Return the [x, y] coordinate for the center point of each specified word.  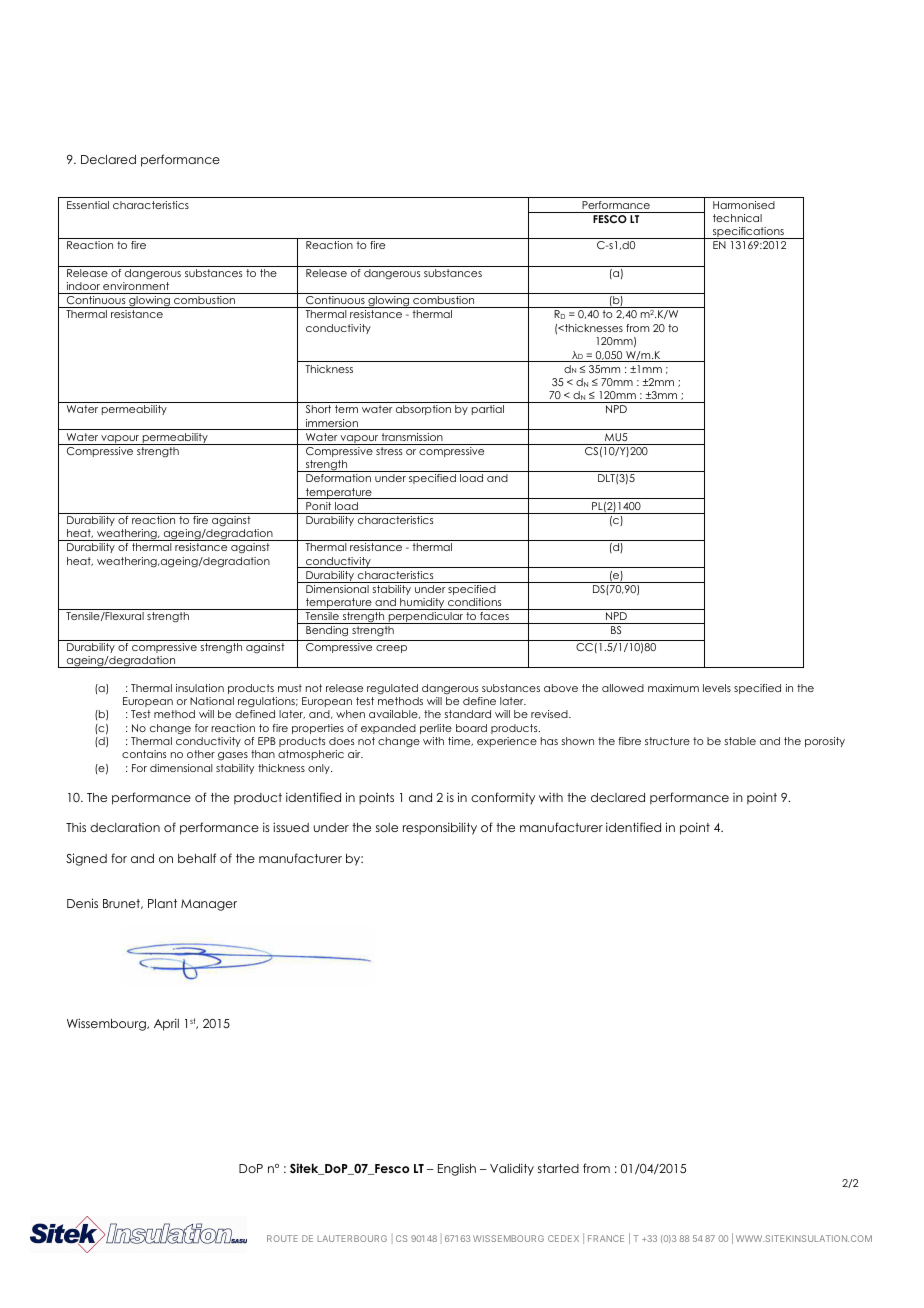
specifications [748, 233]
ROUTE [282, 1238]
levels [717, 688]
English [457, 1170]
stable [740, 741]
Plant [162, 903]
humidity [422, 604]
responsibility [440, 828]
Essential [88, 205]
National [212, 701]
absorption [423, 410]
